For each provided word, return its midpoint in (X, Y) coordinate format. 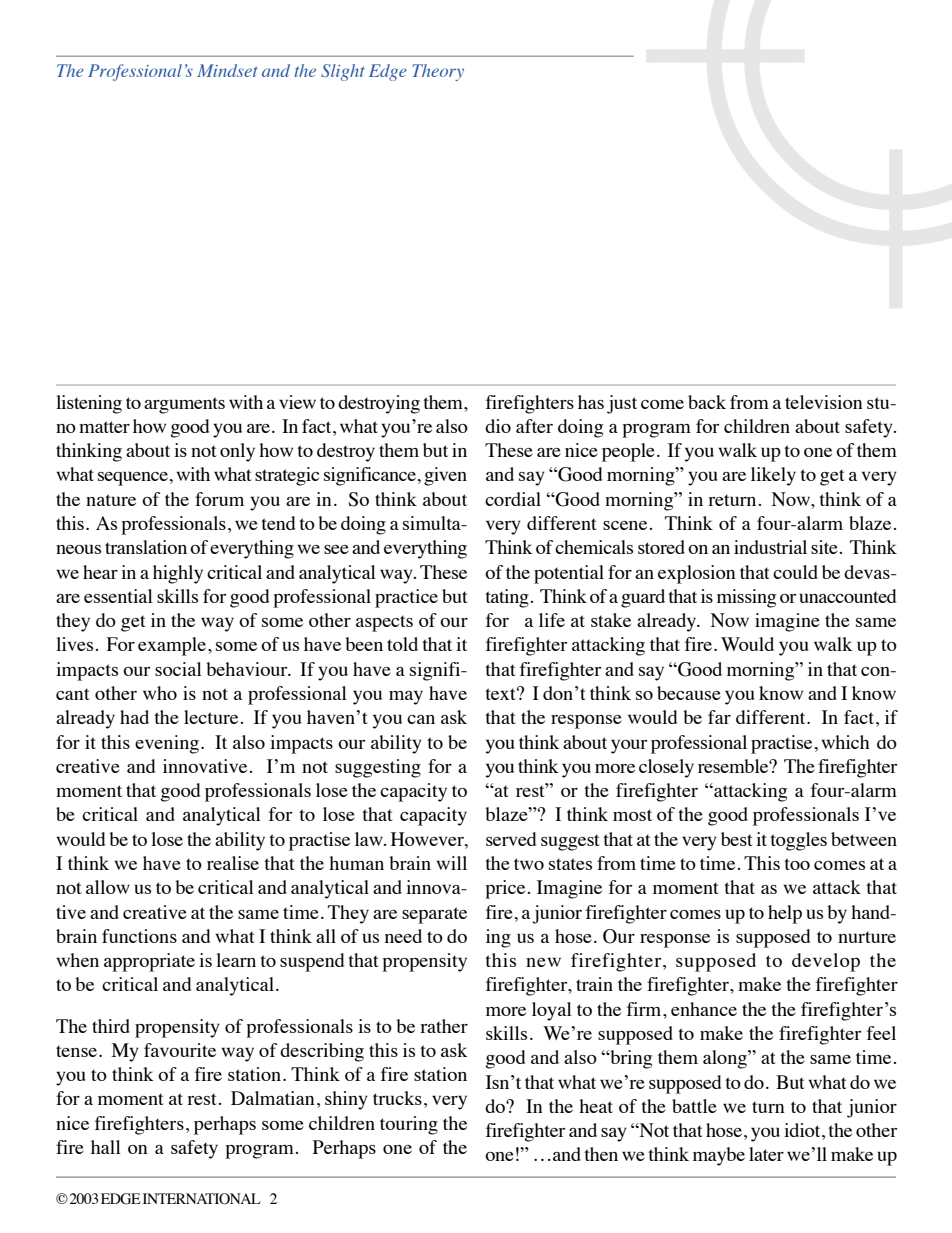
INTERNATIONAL (201, 1199)
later (766, 1154)
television (824, 402)
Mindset (227, 70)
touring (409, 1125)
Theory (438, 72)
